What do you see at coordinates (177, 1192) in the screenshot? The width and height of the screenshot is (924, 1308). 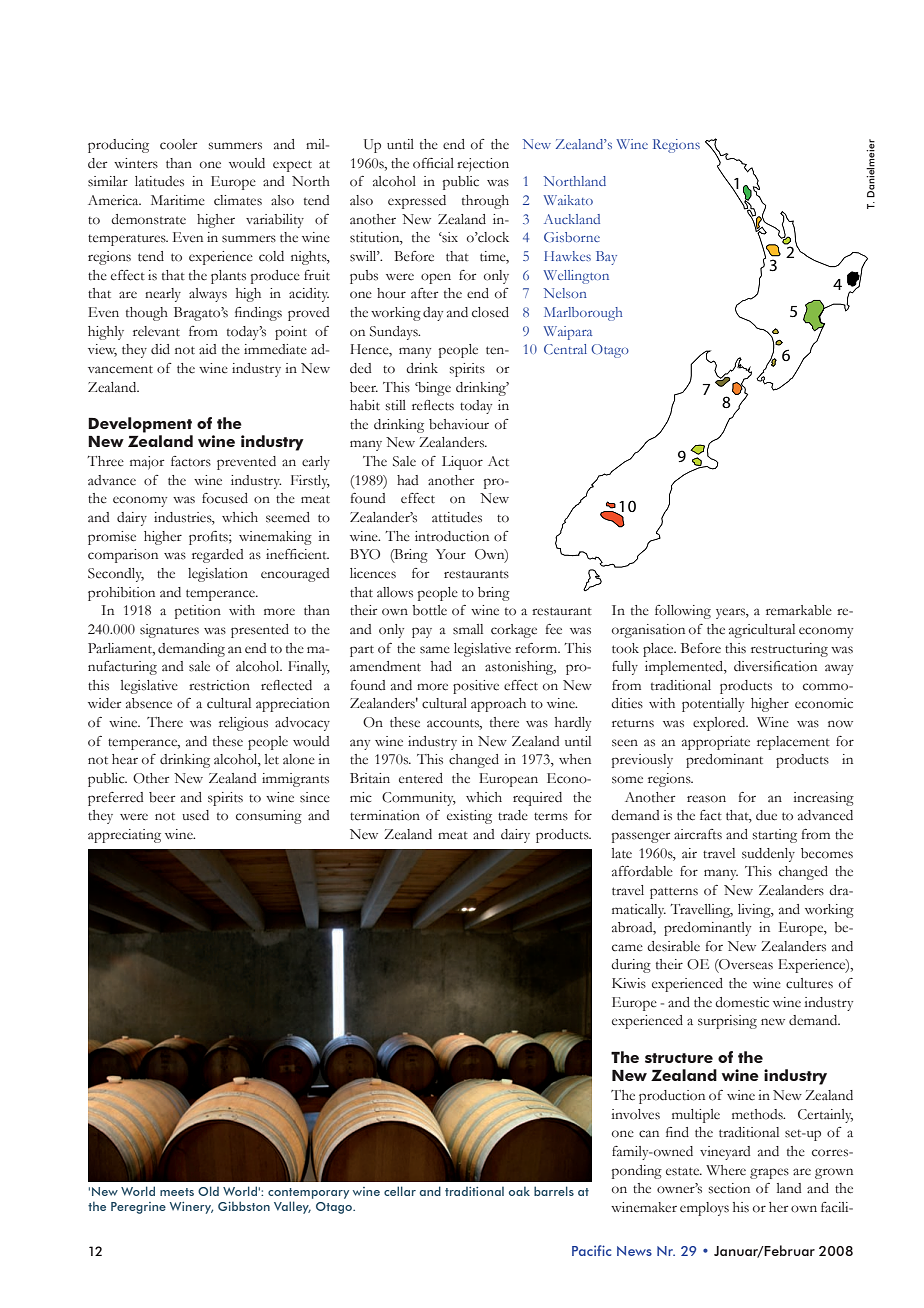 I see `meets` at bounding box center [177, 1192].
